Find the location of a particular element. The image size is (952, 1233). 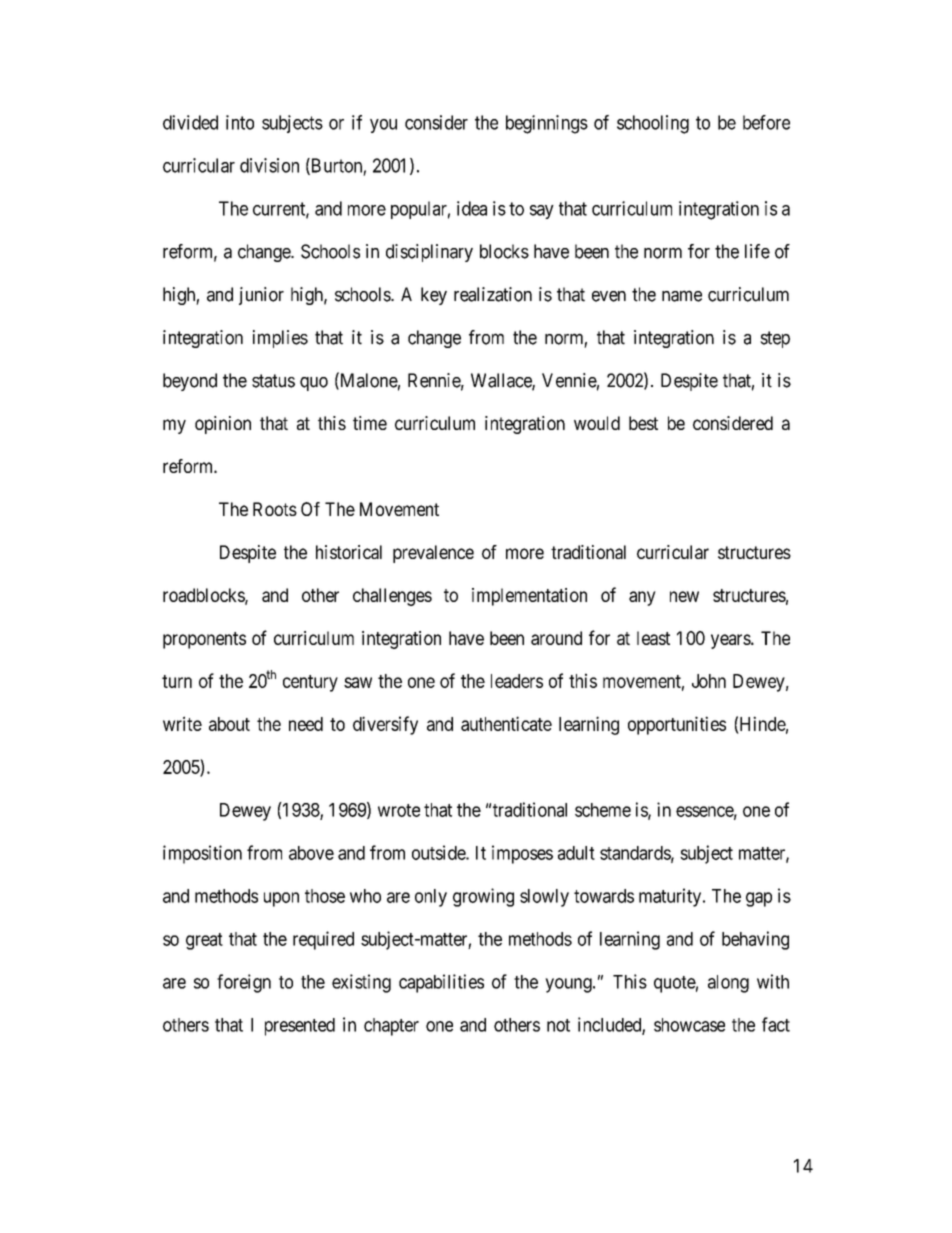

opinion is located at coordinates (223, 425).
